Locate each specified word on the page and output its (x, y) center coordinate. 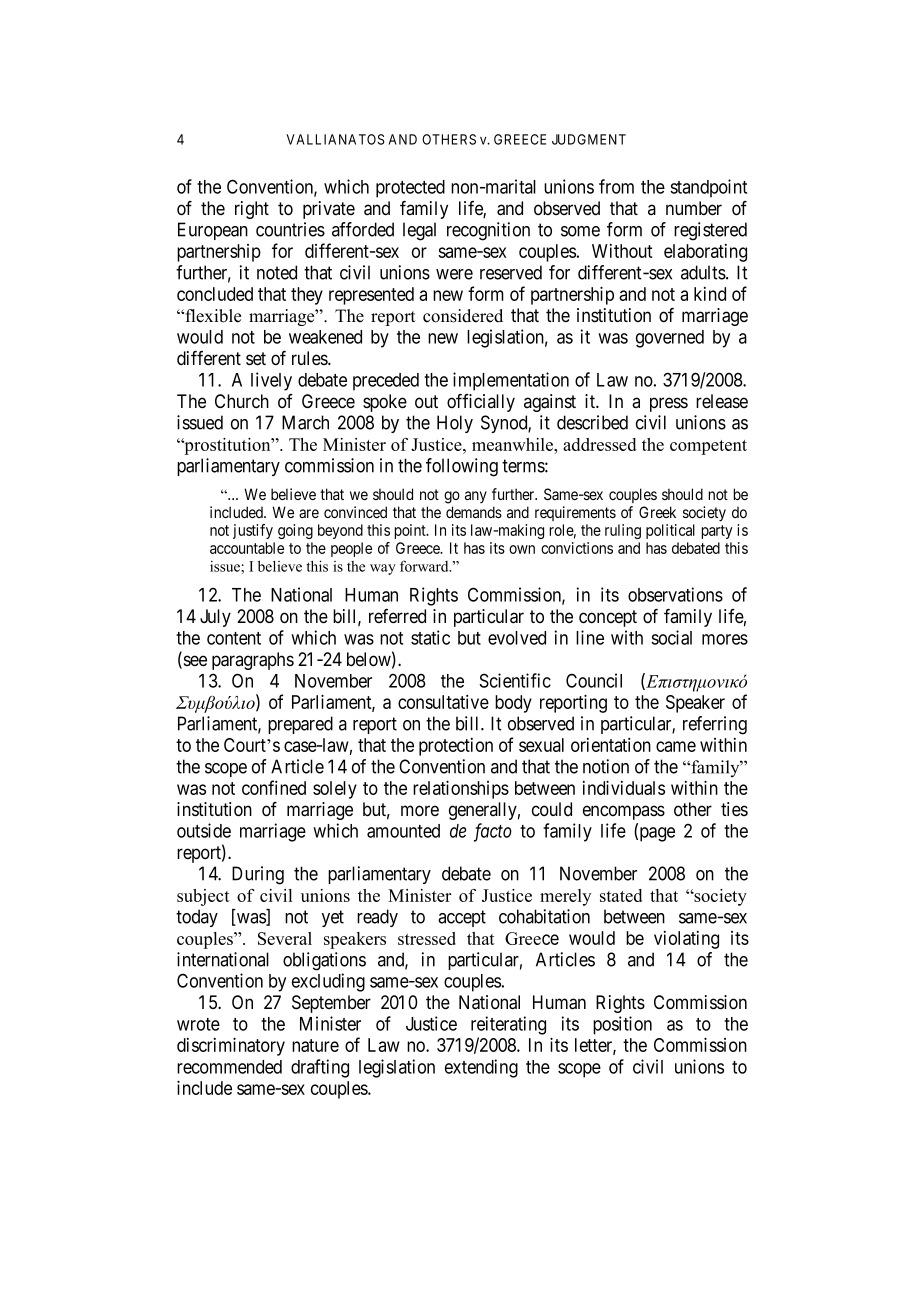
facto (493, 832)
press (669, 404)
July (215, 618)
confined (274, 787)
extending (481, 1068)
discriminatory (231, 1046)
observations (675, 594)
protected (410, 189)
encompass (624, 812)
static (430, 637)
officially (481, 403)
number (694, 208)
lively (271, 381)
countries (290, 229)
